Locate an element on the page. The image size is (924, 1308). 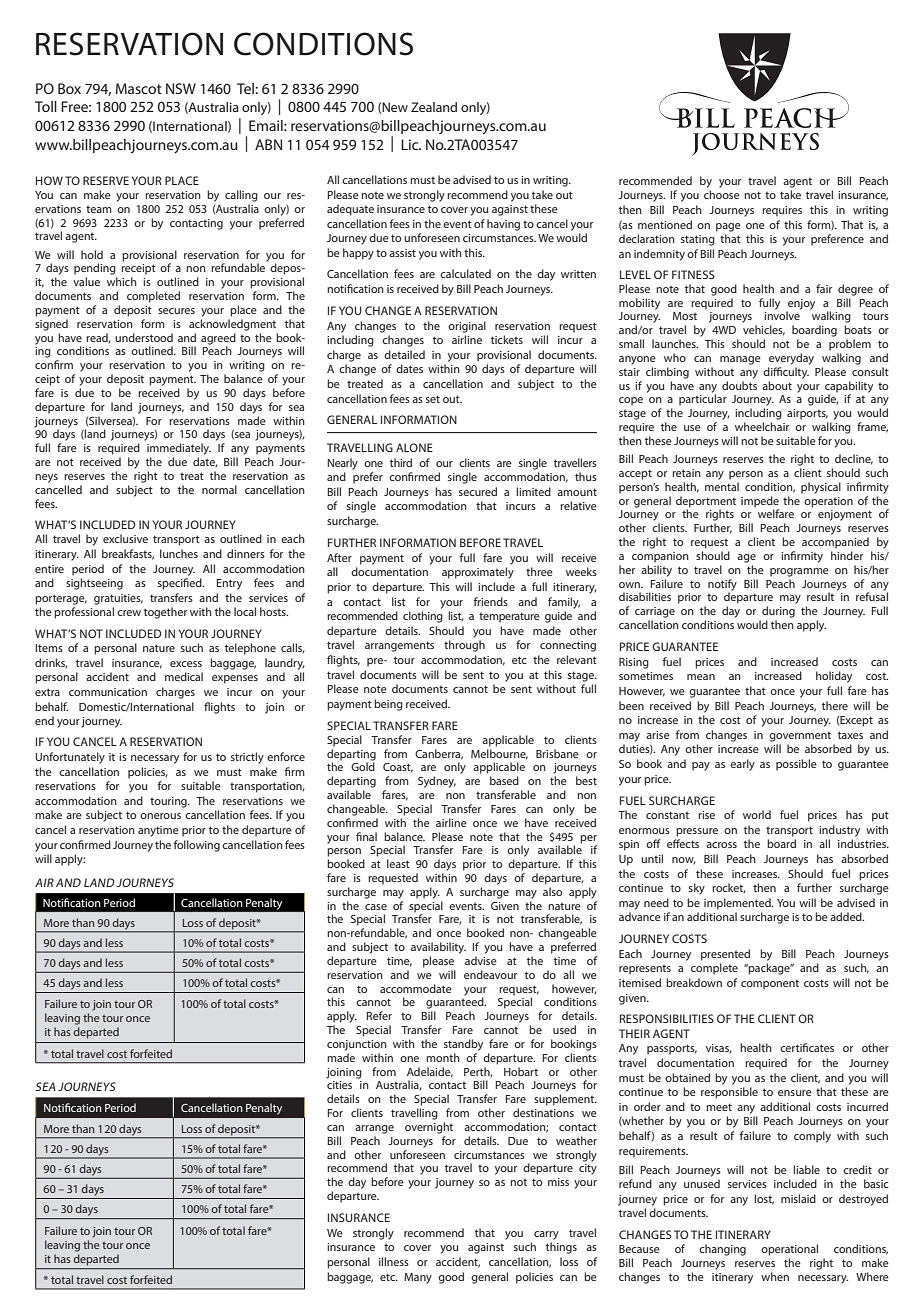
having is located at coordinates (503, 225).
